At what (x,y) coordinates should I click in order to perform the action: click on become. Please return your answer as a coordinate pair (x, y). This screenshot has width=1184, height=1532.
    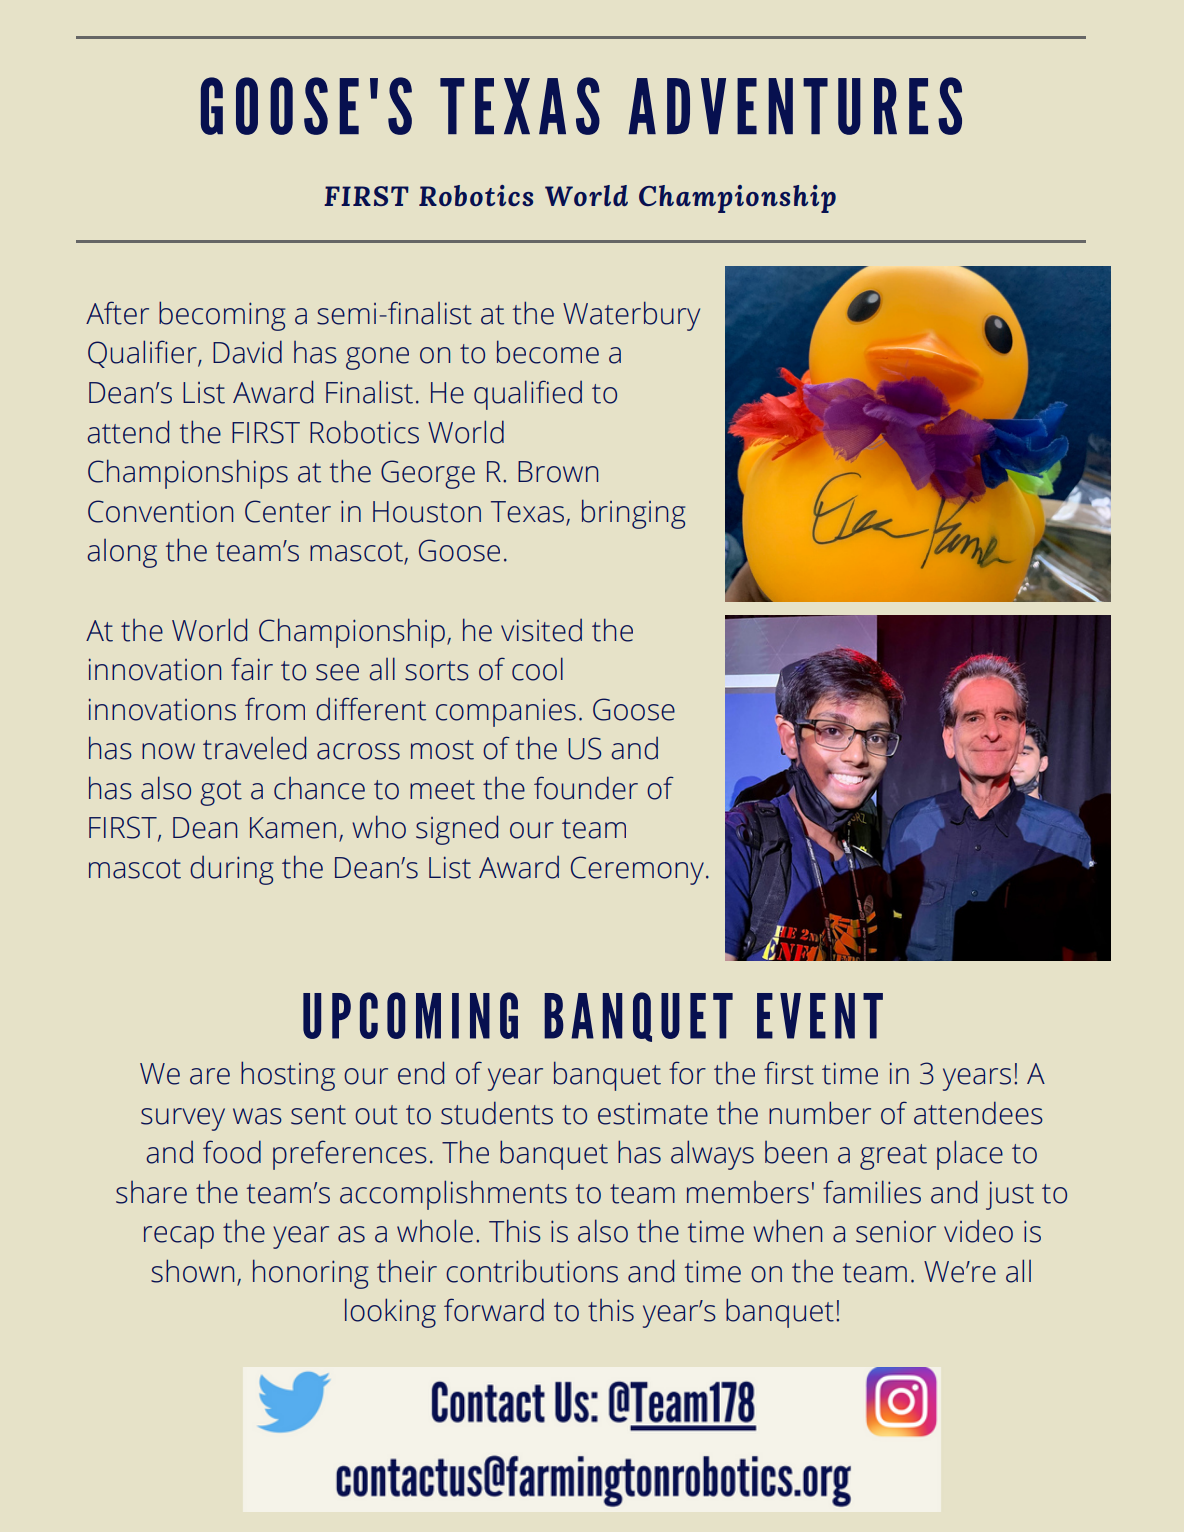
    Looking at the image, I should click on (548, 352).
